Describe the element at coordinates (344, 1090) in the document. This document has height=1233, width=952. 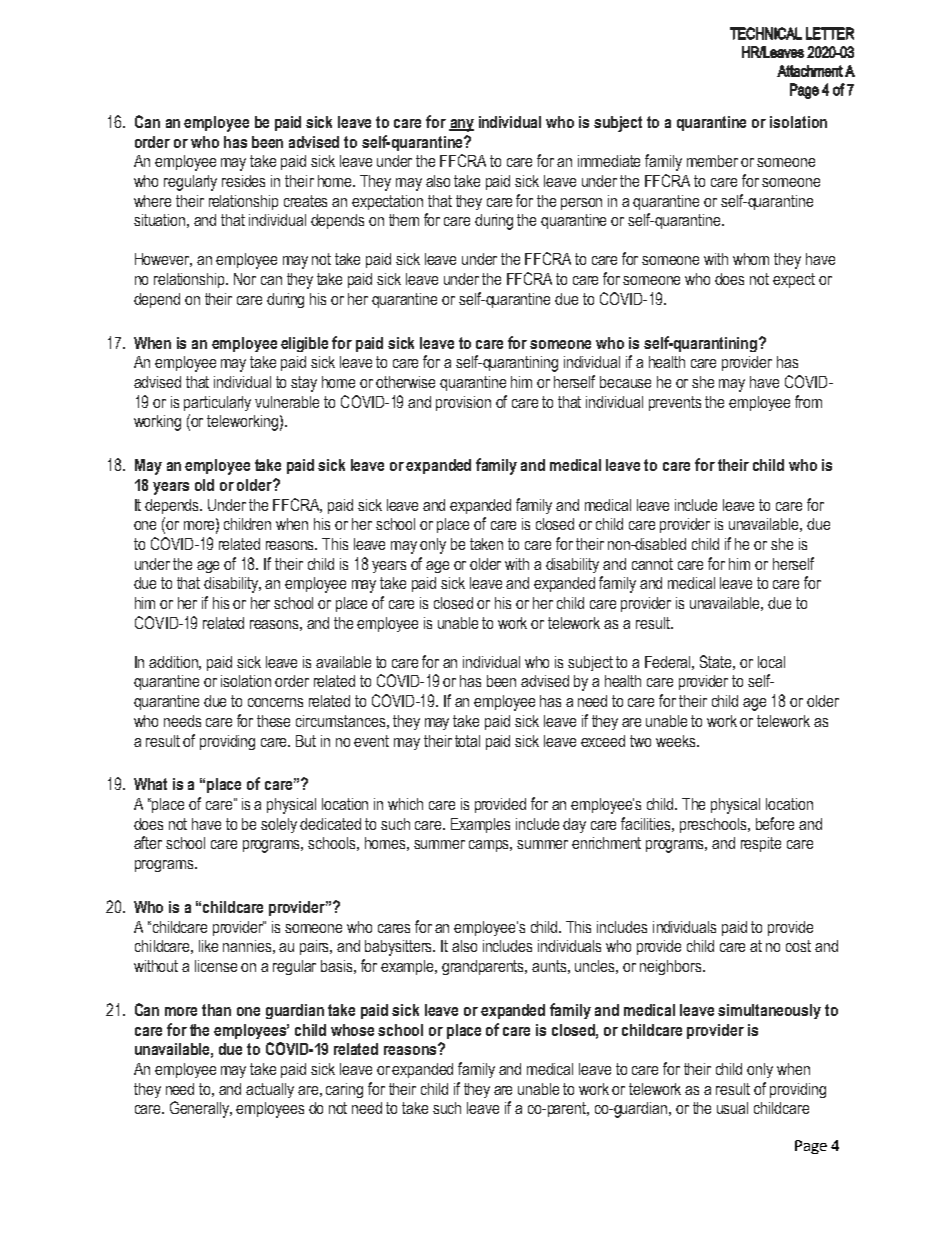
I see `caring` at that location.
